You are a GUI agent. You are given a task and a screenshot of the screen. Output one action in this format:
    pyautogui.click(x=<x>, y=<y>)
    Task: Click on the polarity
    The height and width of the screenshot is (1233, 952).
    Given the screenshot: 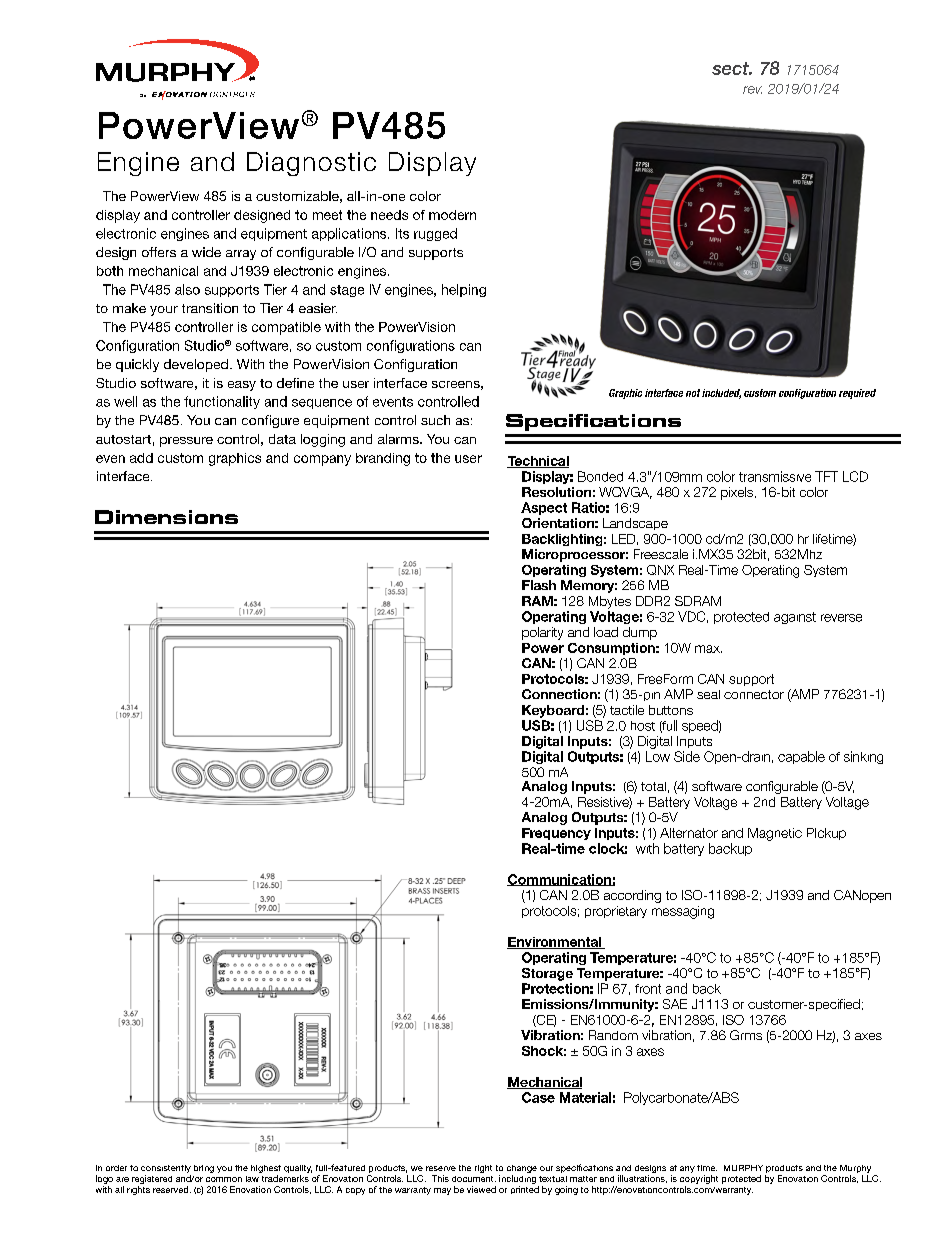 What is the action you would take?
    pyautogui.click(x=542, y=633)
